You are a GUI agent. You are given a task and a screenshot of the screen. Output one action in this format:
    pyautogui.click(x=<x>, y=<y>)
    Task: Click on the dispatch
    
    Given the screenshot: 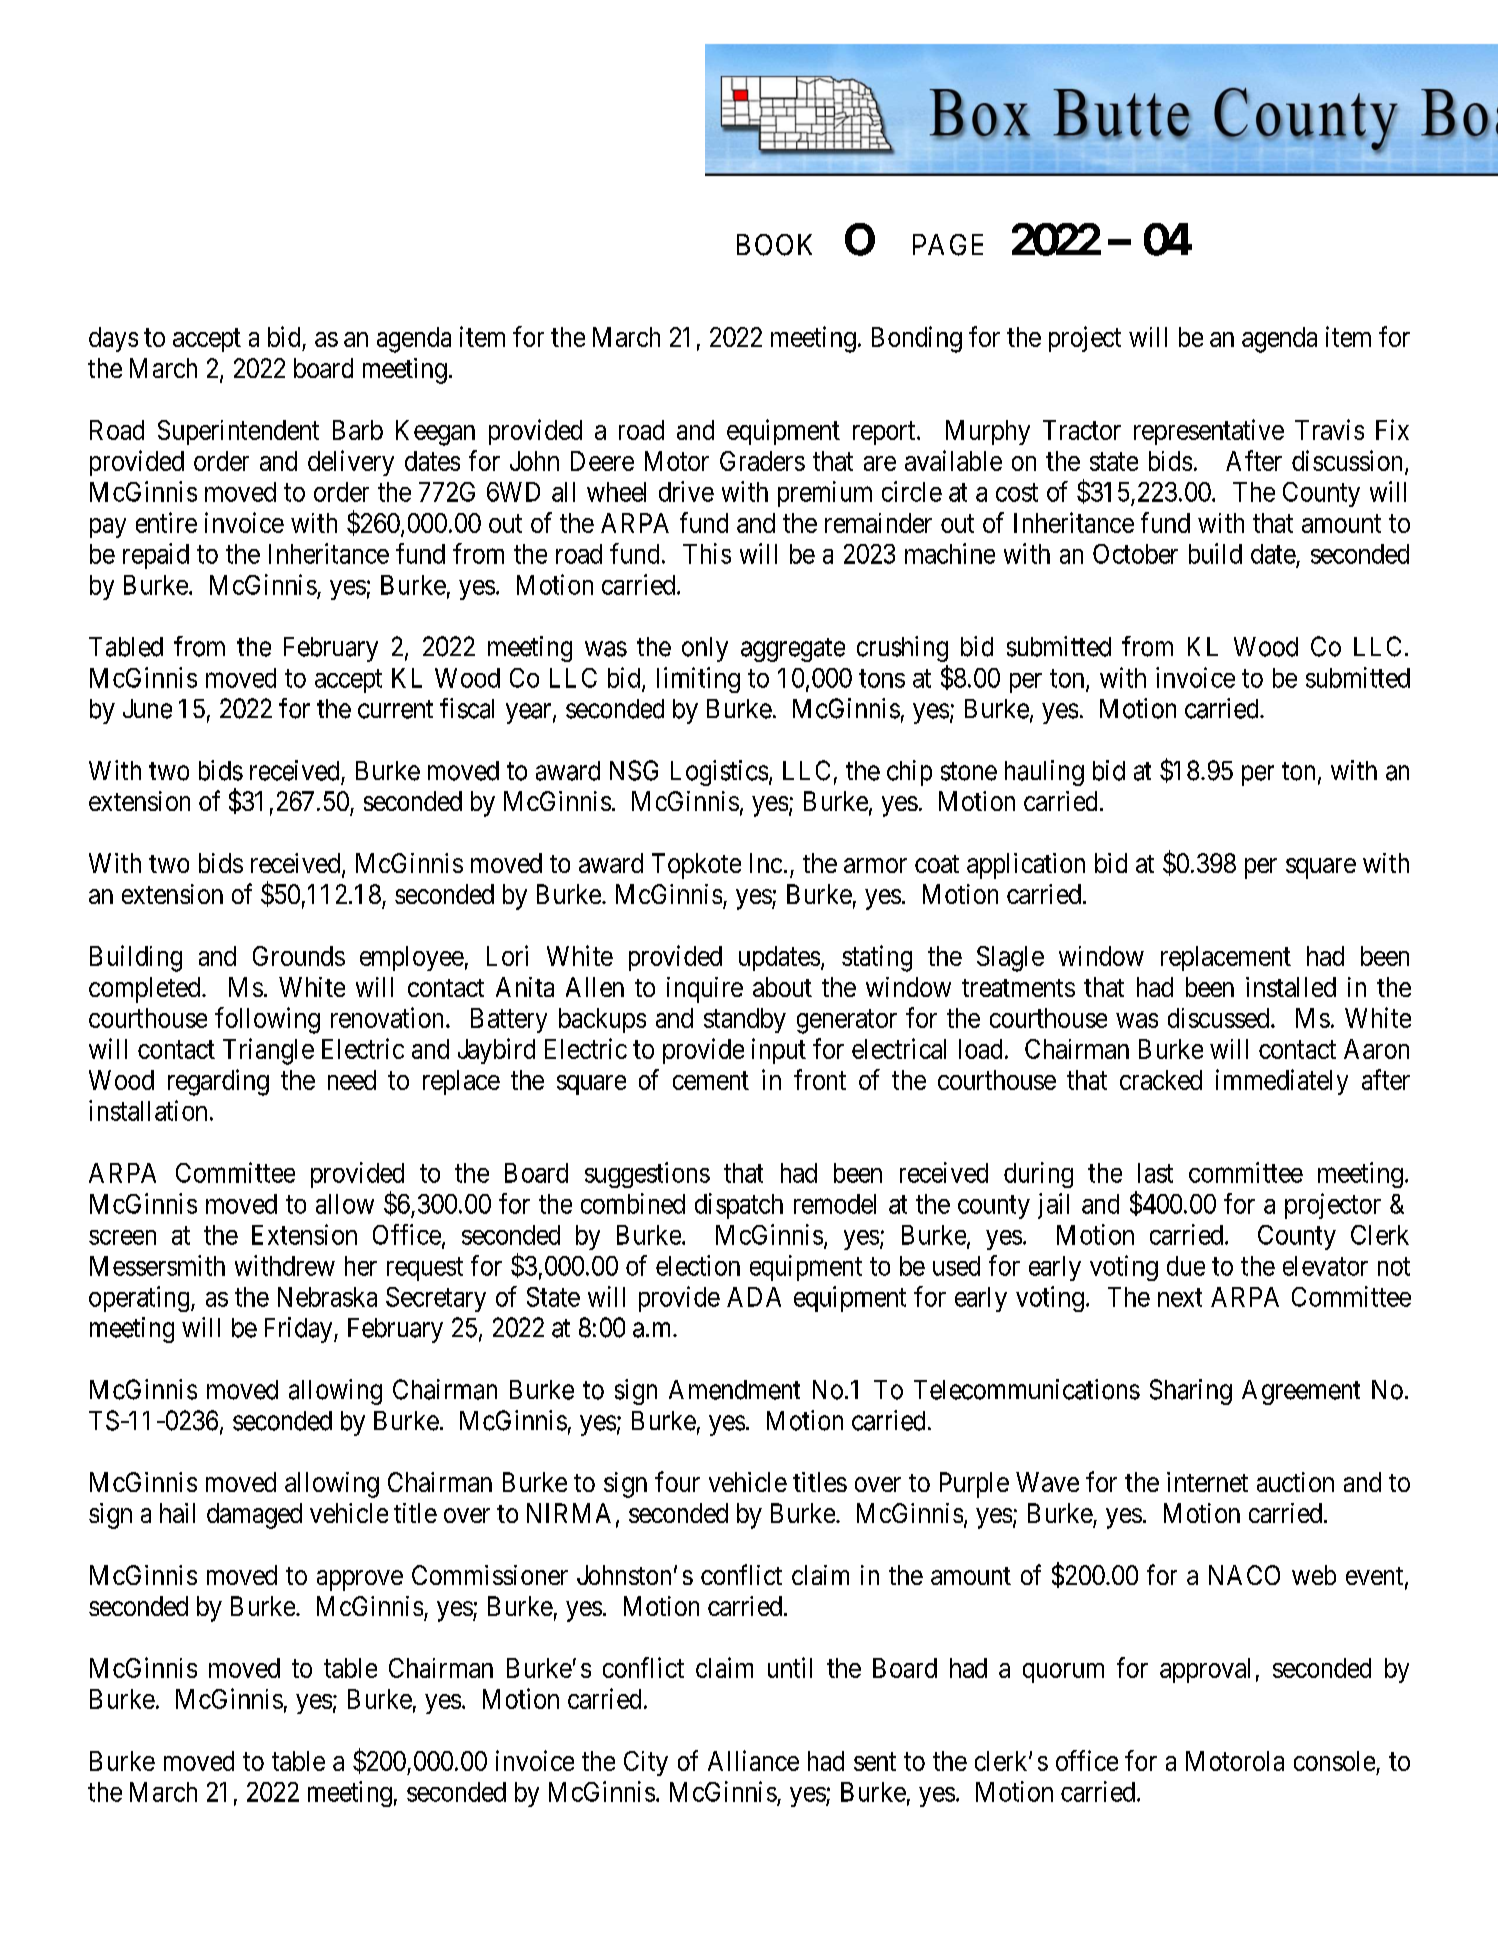 What is the action you would take?
    pyautogui.click(x=739, y=1206)
